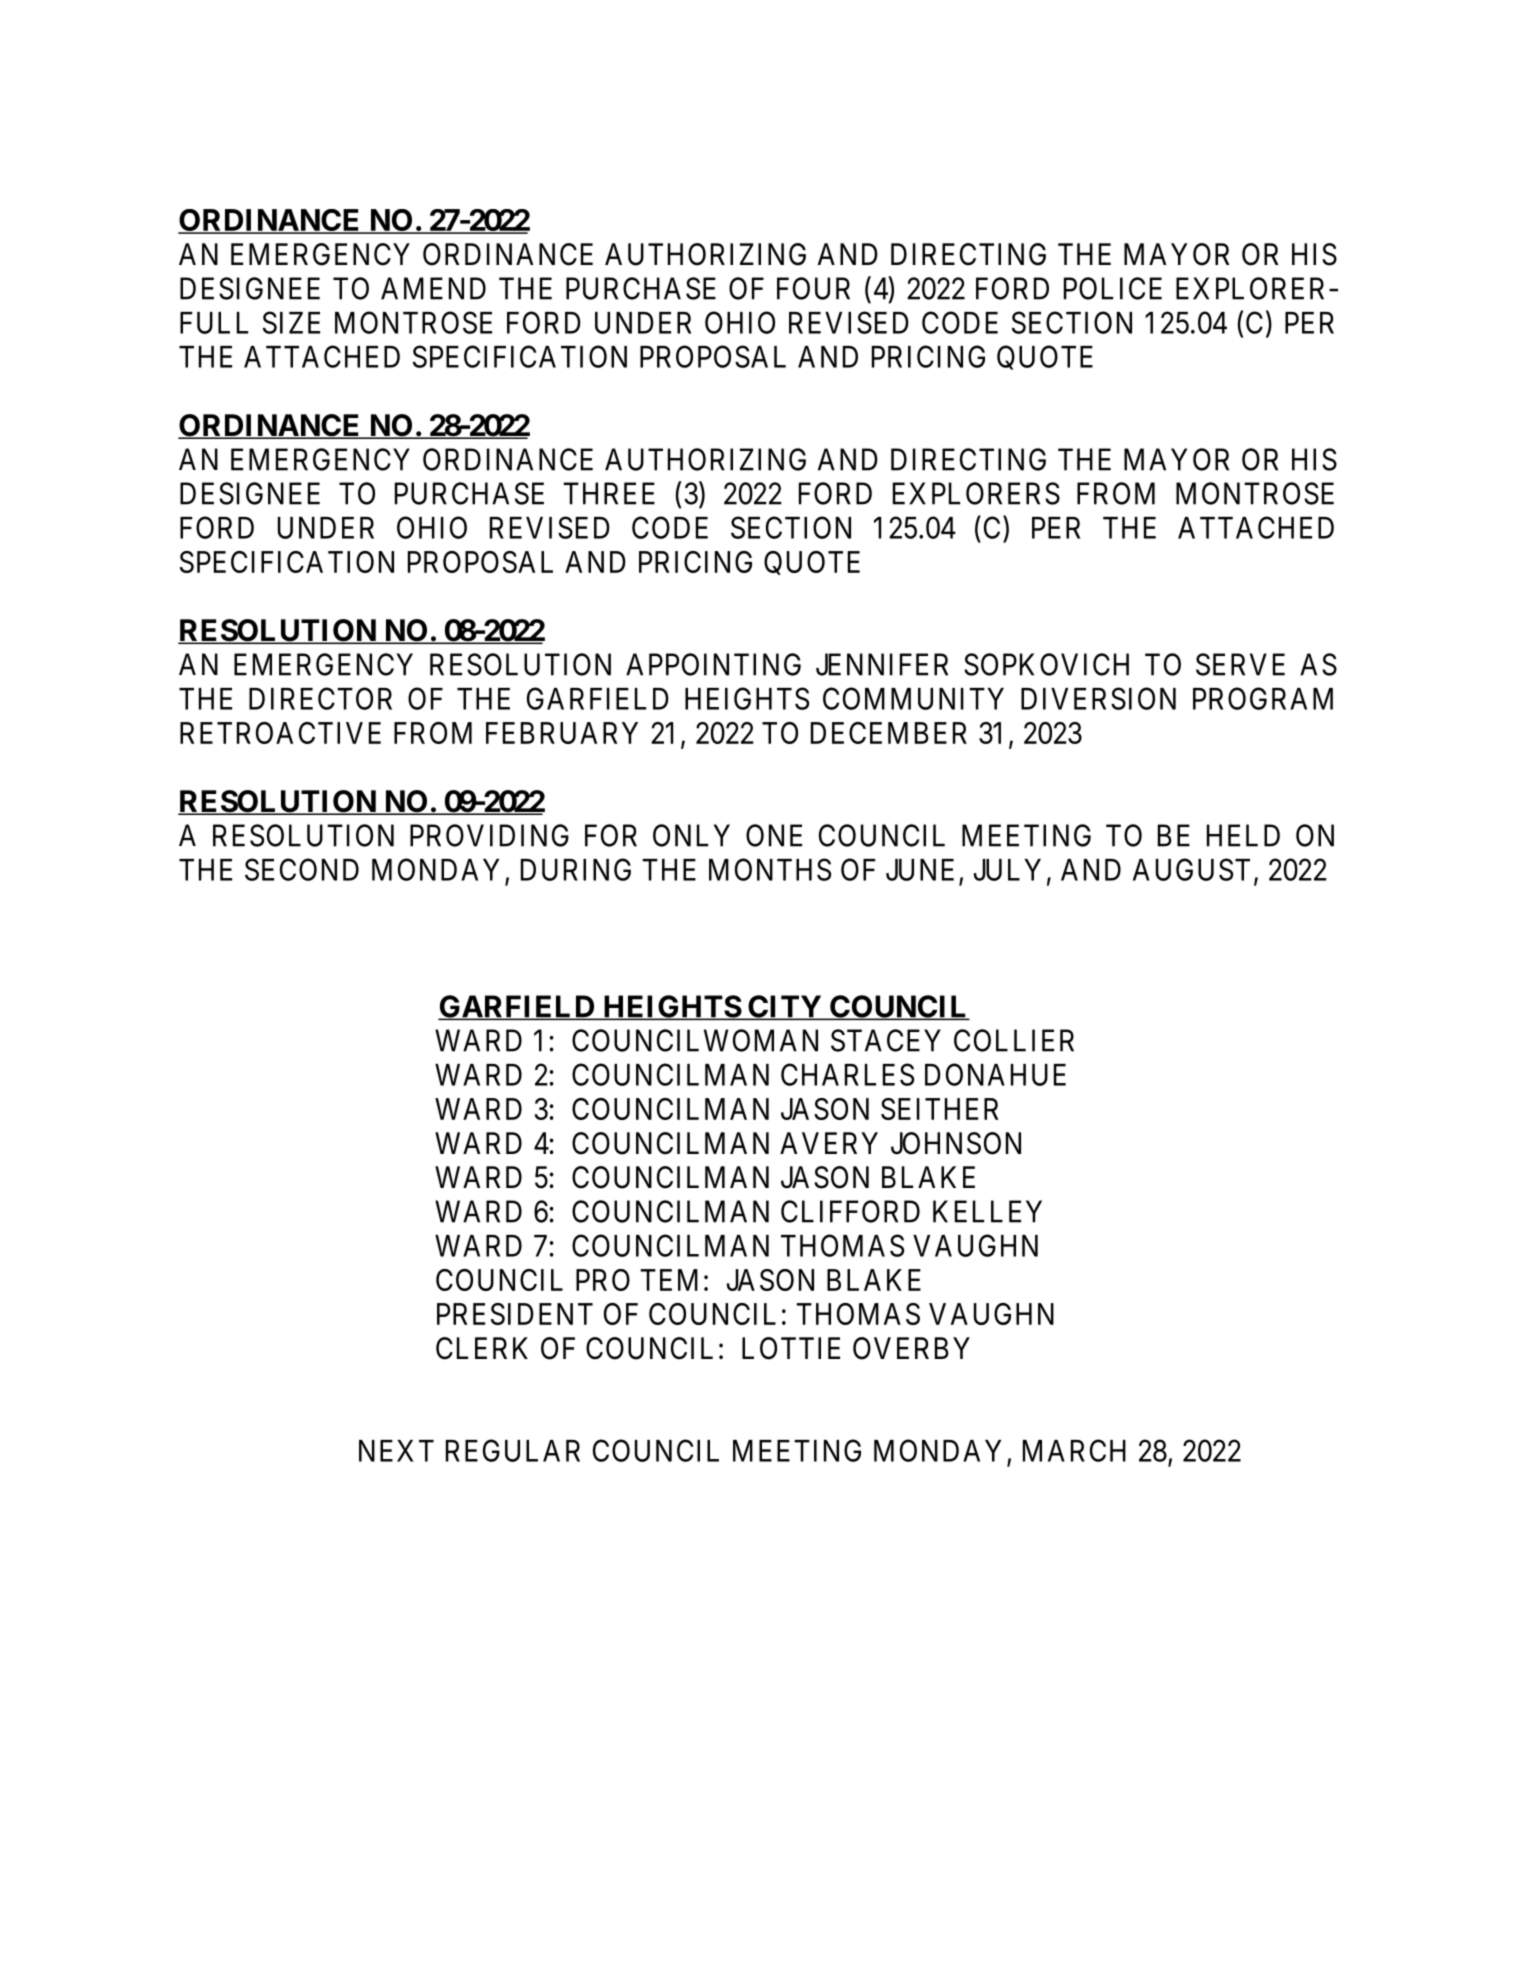  I want to click on CITY, so click(784, 1007).
